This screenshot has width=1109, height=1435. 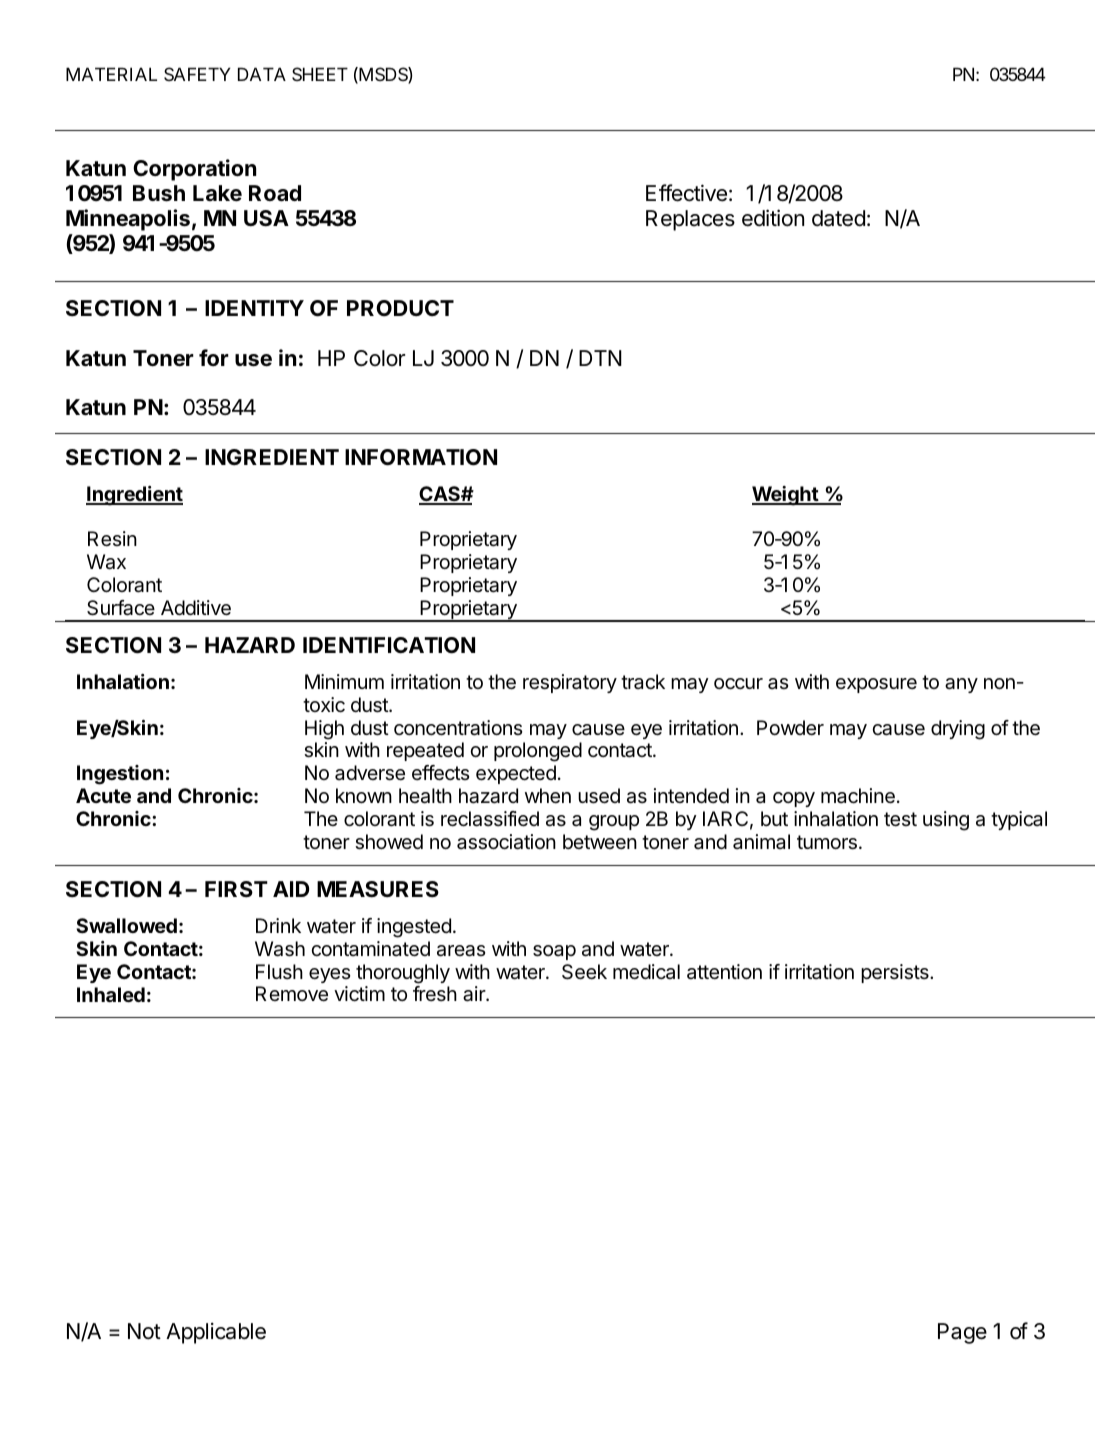 I want to click on Drink, so click(x=278, y=925).
